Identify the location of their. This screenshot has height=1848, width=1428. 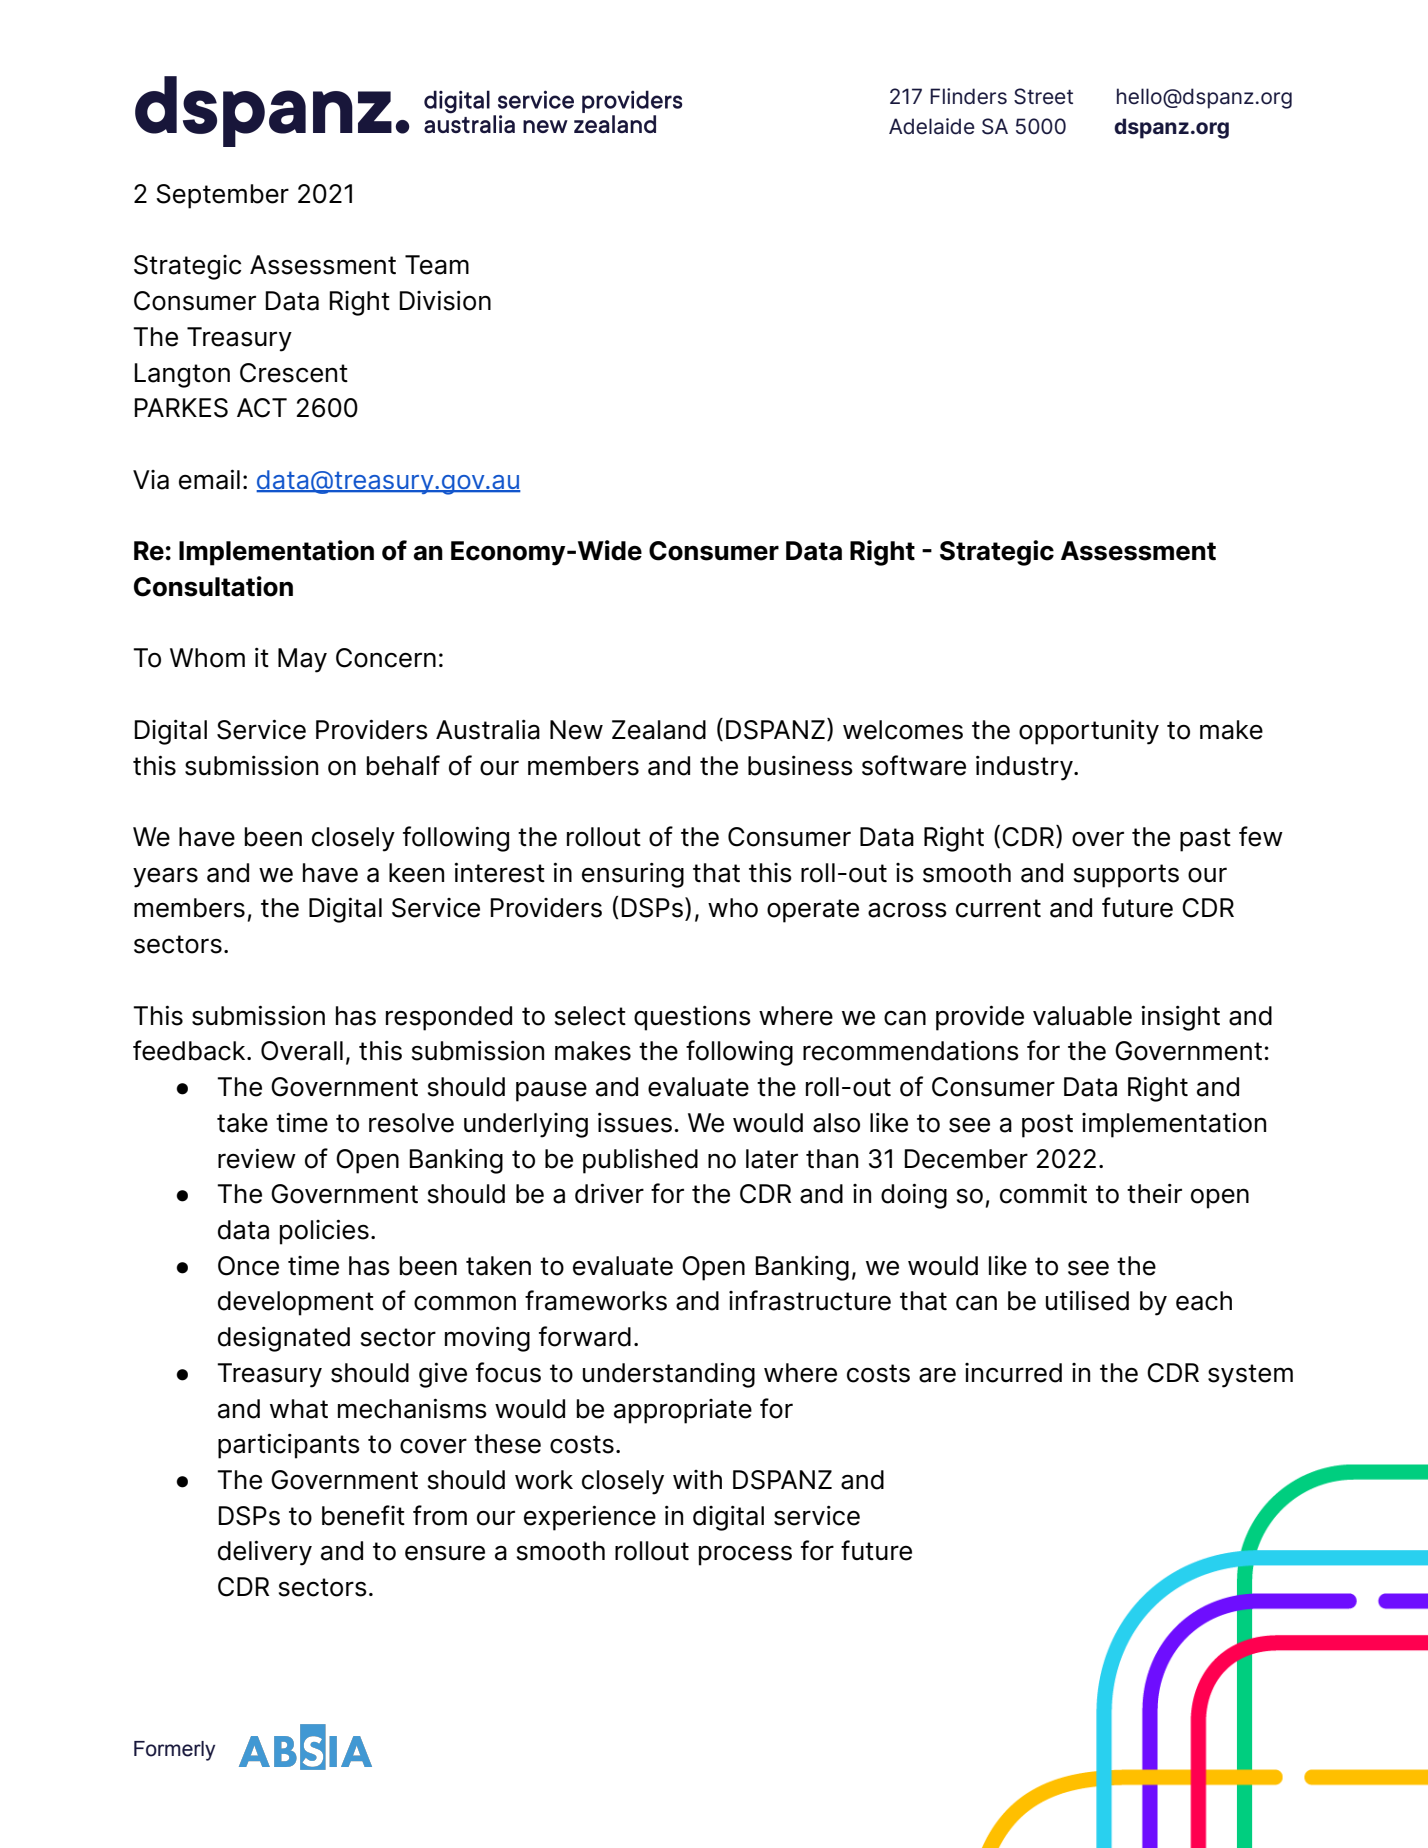
(1154, 1194).
